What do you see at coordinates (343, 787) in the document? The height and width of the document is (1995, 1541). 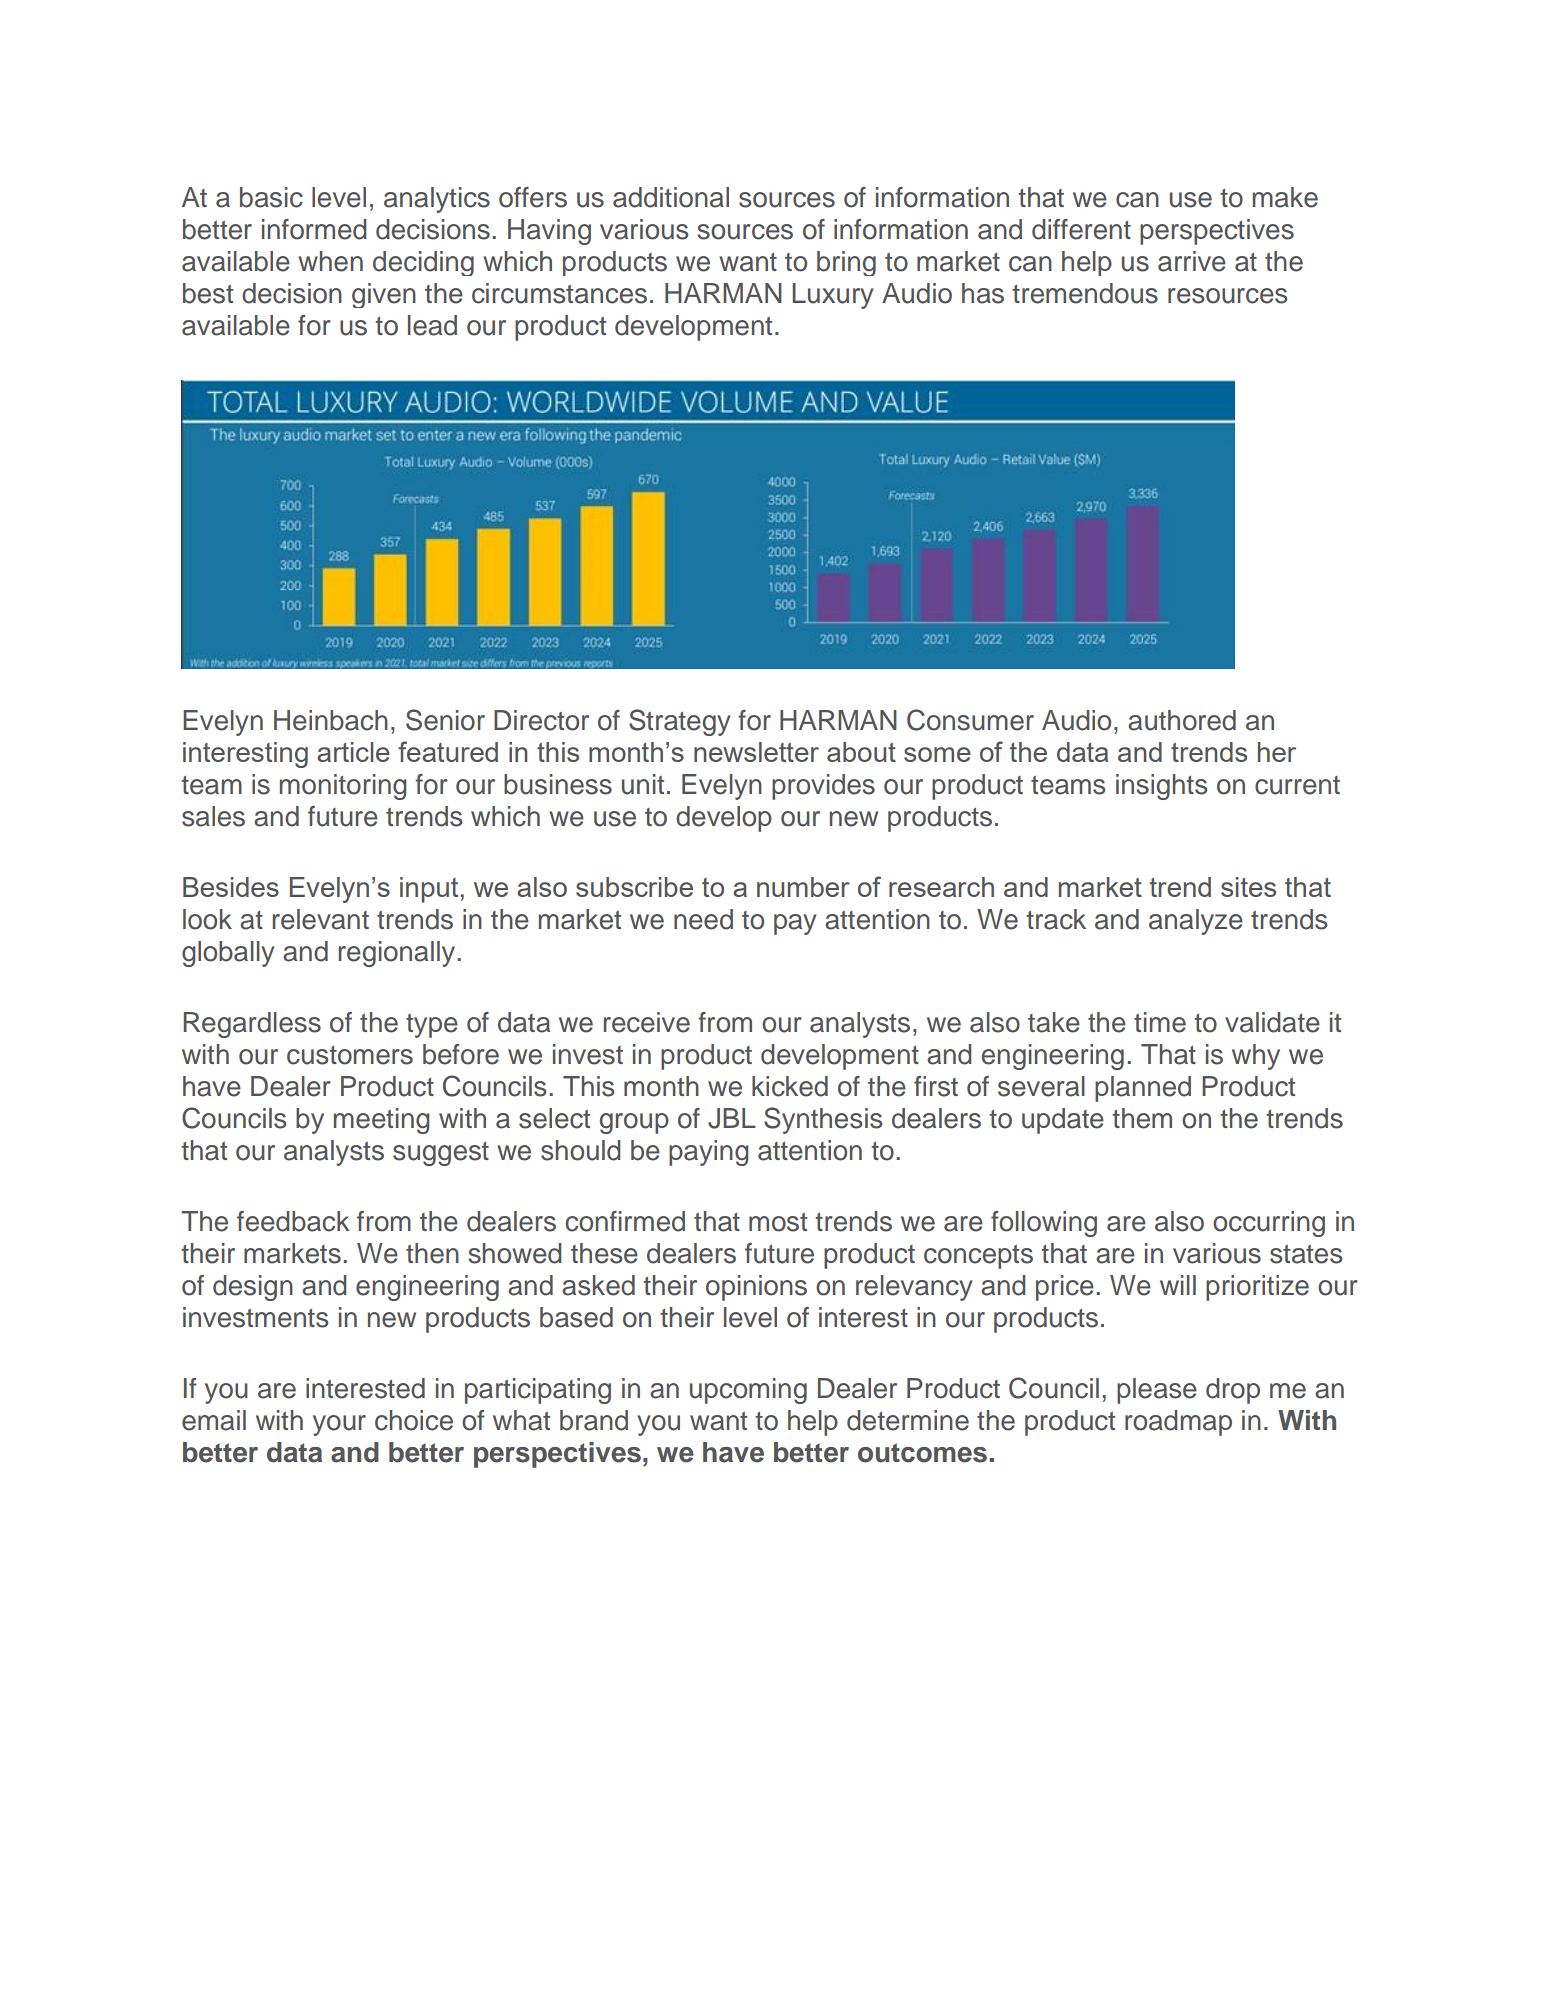 I see `monitoring` at bounding box center [343, 787].
